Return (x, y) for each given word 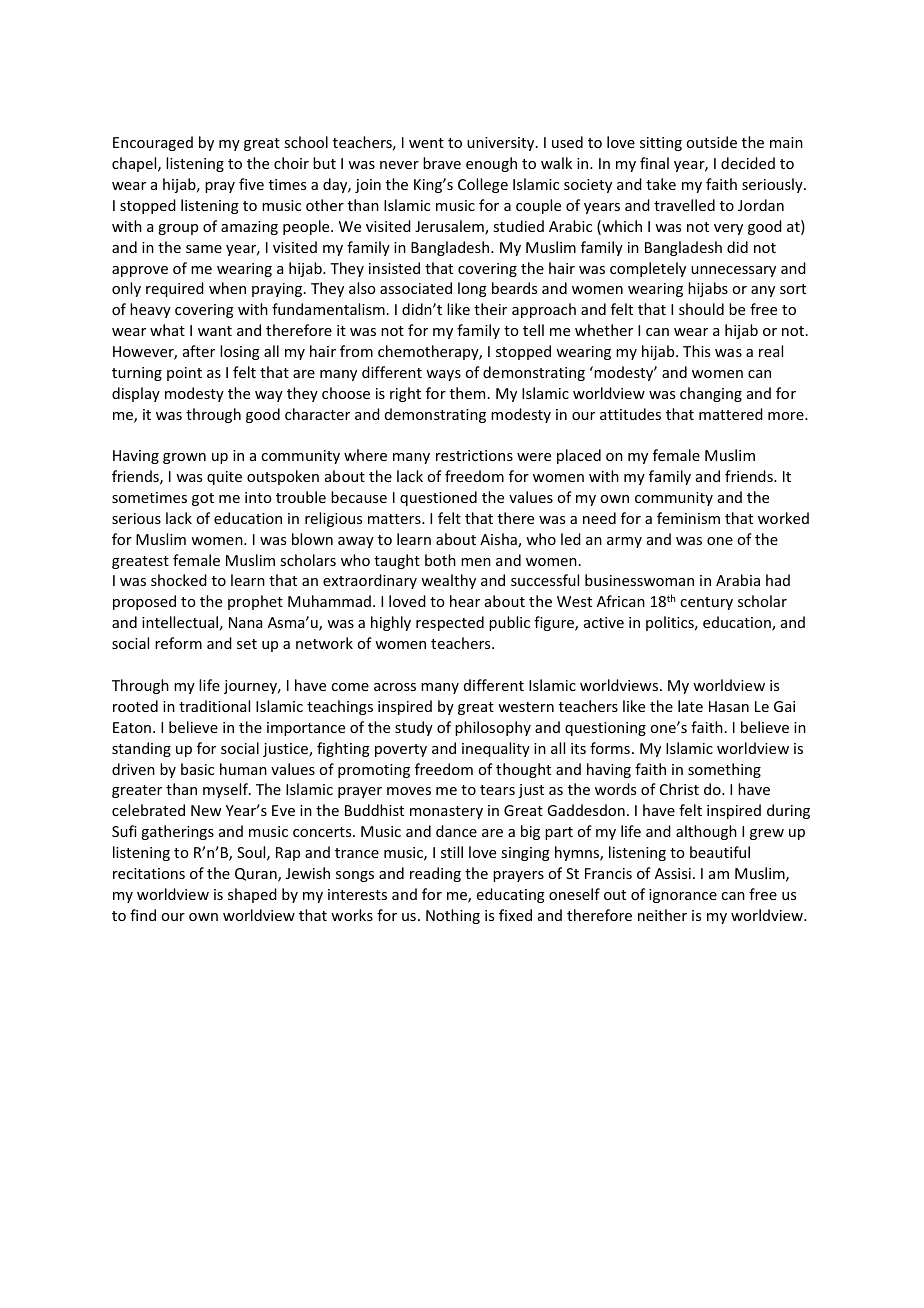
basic (197, 769)
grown (184, 458)
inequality (496, 749)
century (706, 603)
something (724, 770)
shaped (252, 895)
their (490, 309)
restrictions (474, 455)
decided (748, 163)
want (215, 331)
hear (465, 601)
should (701, 309)
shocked (179, 580)
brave (442, 163)
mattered (731, 414)
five (251, 184)
